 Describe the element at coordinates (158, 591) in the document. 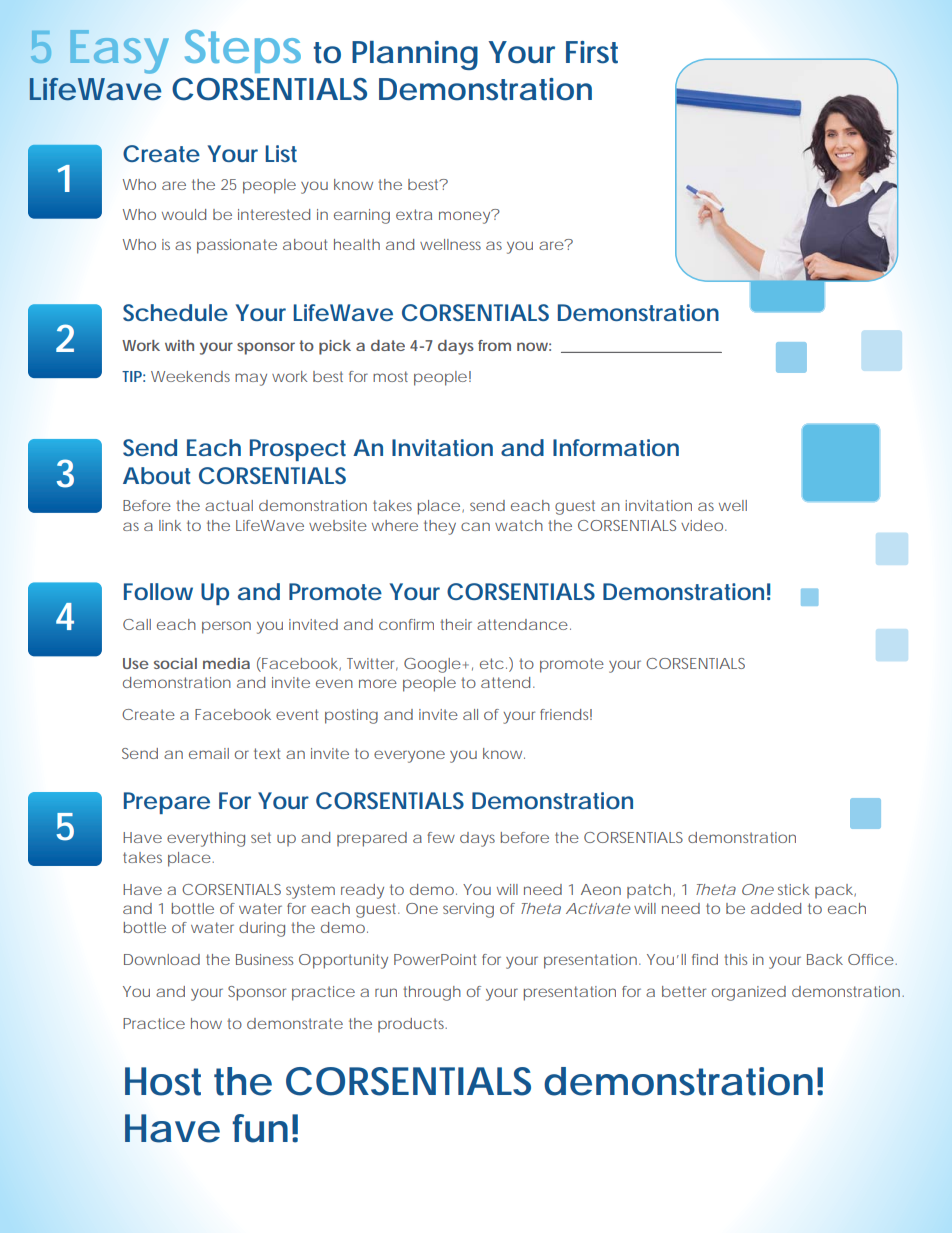

I see `Follow` at that location.
